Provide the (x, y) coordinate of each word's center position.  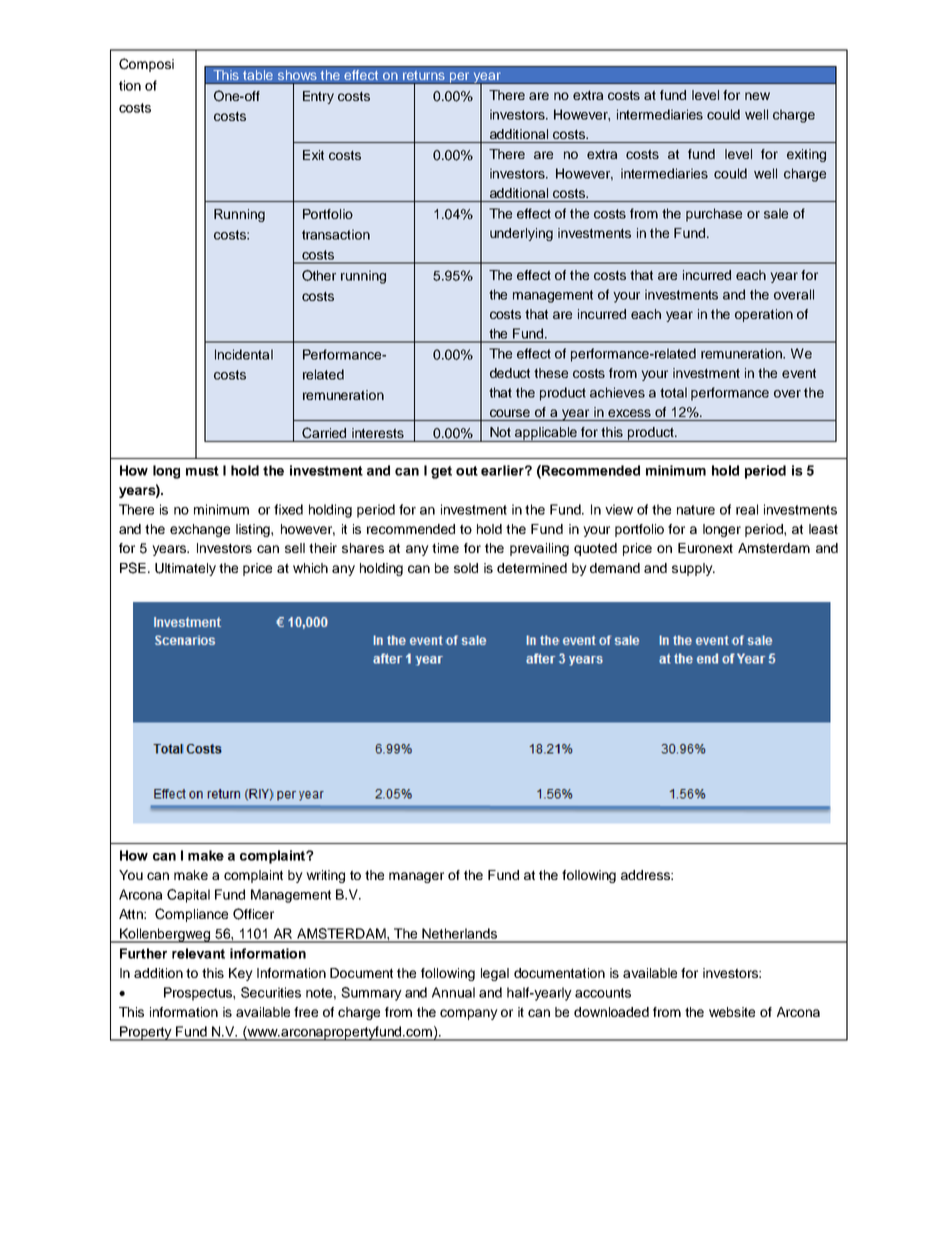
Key (241, 974)
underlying (521, 234)
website (732, 1012)
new (757, 96)
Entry (318, 97)
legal (495, 974)
